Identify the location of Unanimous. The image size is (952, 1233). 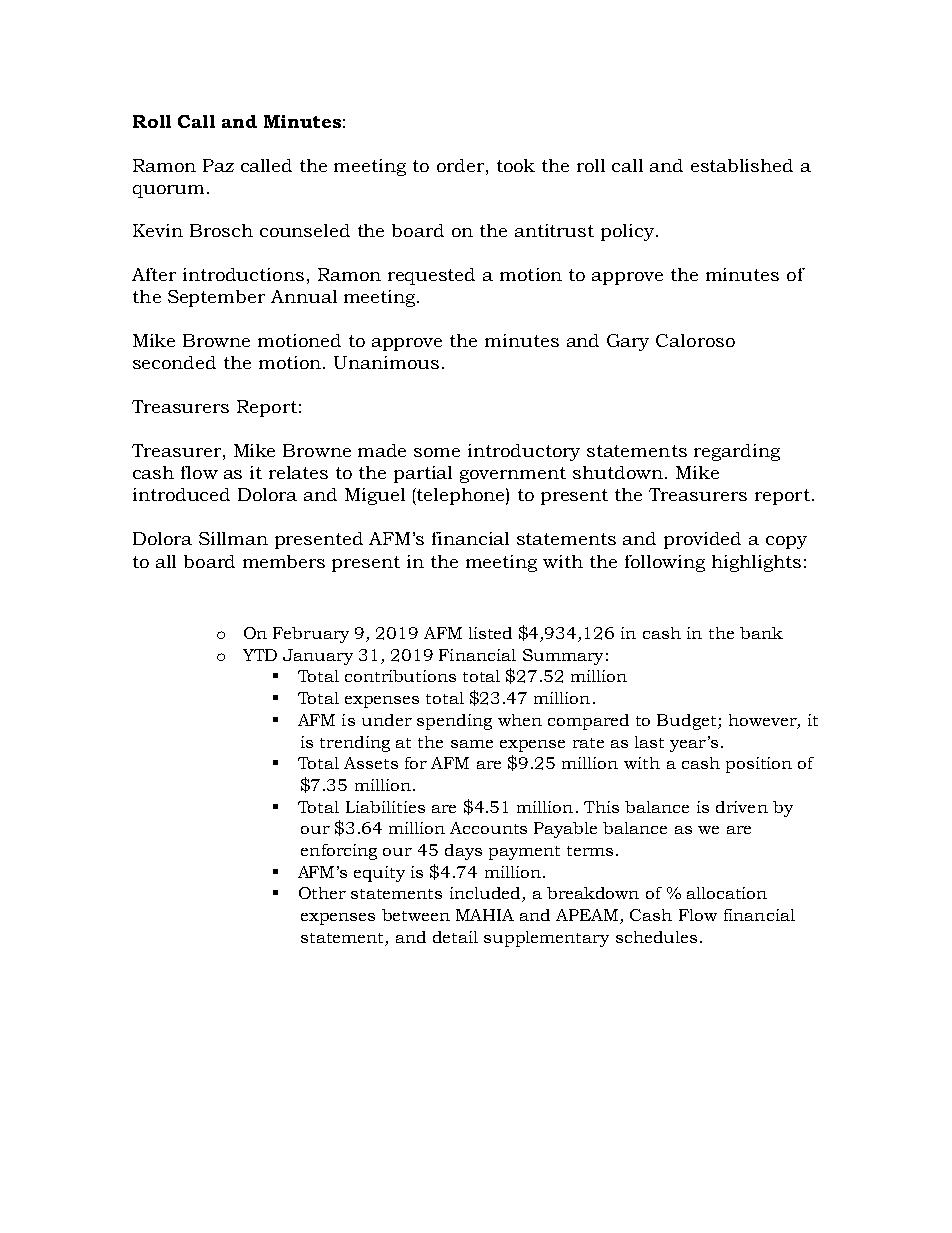
(386, 362).
